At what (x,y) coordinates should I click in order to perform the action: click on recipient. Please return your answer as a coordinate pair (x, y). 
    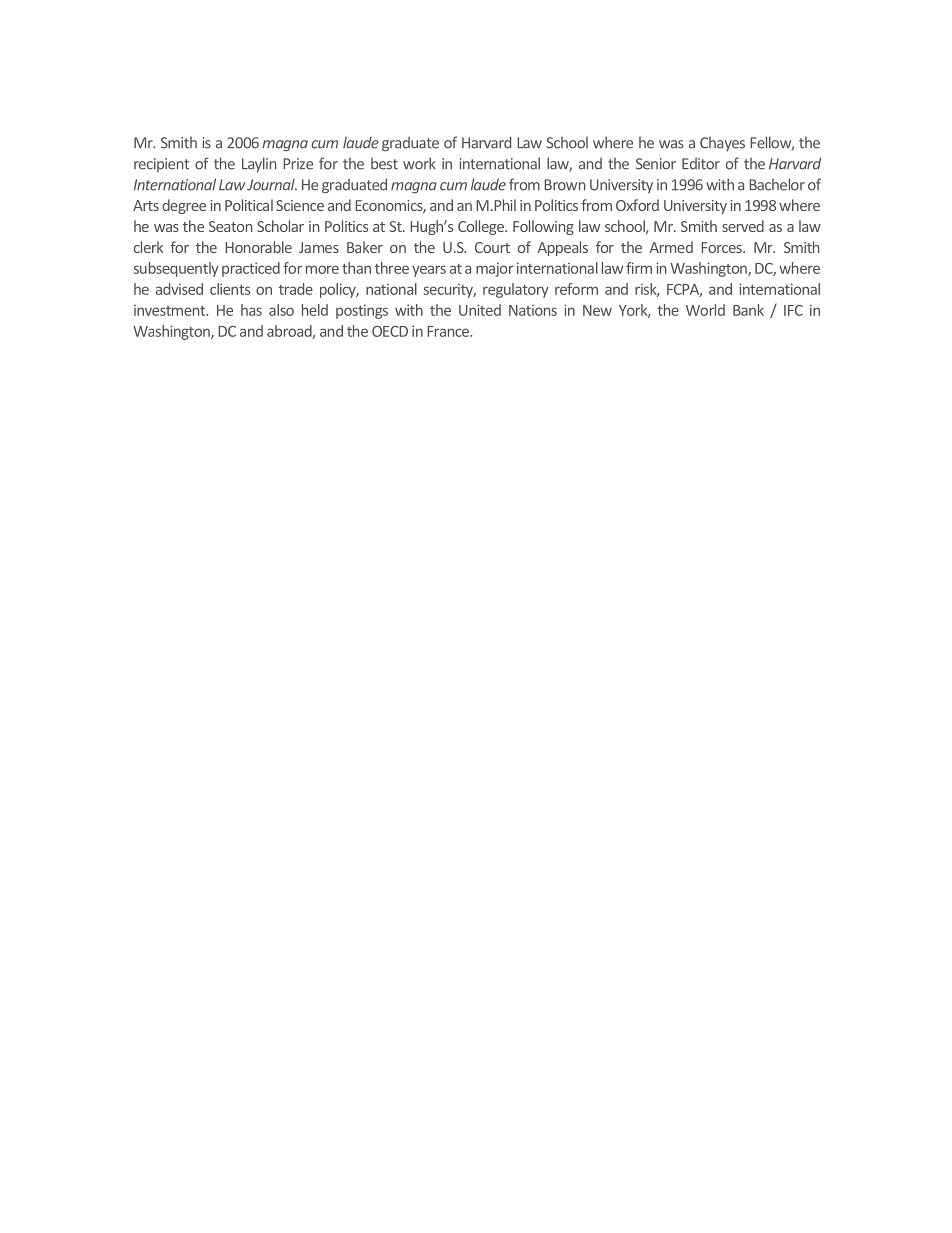
    Looking at the image, I should click on (161, 165).
